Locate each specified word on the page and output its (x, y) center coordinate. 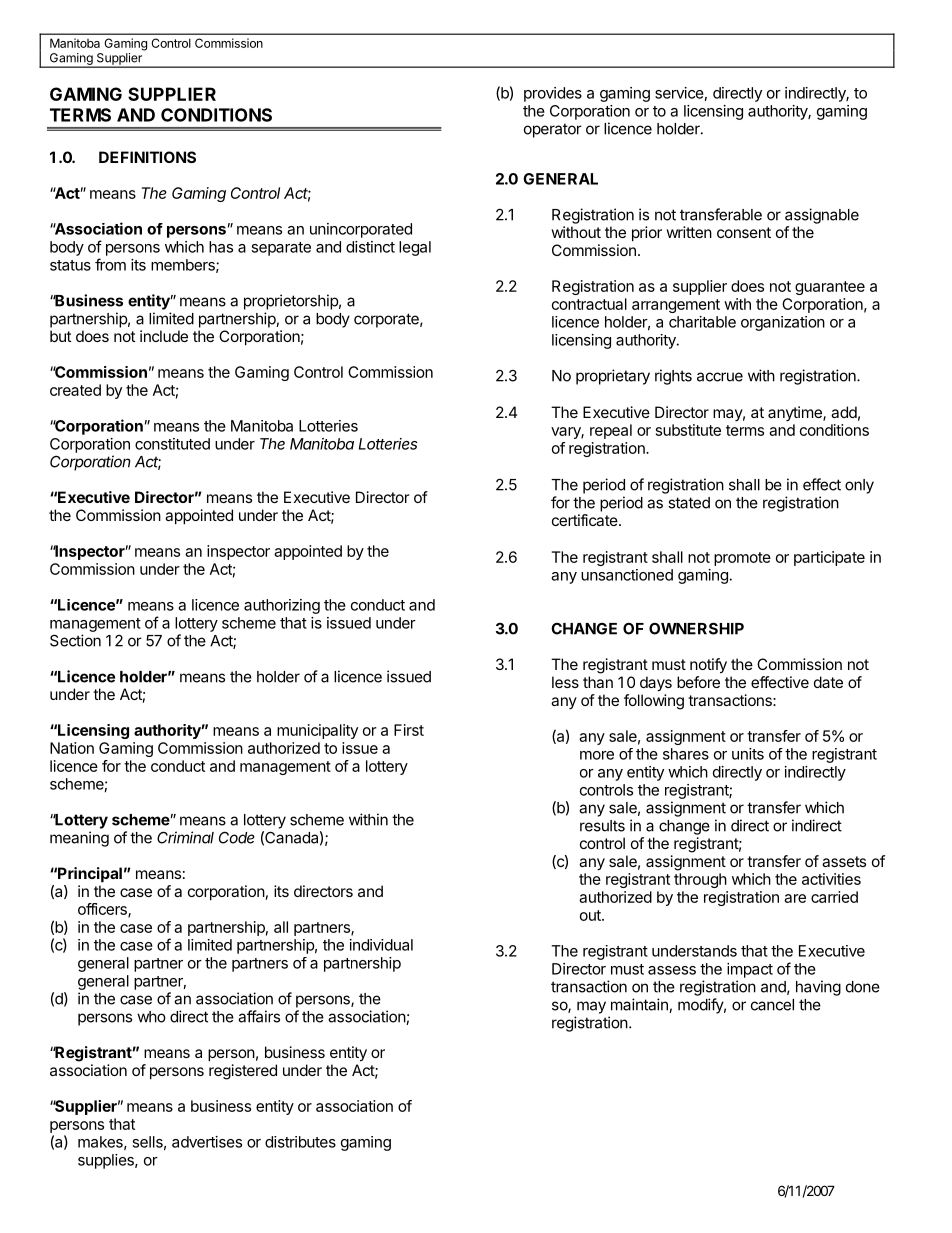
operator (553, 130)
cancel (772, 1005)
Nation (72, 748)
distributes (300, 1142)
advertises (207, 1142)
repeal (611, 431)
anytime (796, 413)
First (409, 730)
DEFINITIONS (147, 157)
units (748, 754)
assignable (822, 216)
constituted (172, 444)
